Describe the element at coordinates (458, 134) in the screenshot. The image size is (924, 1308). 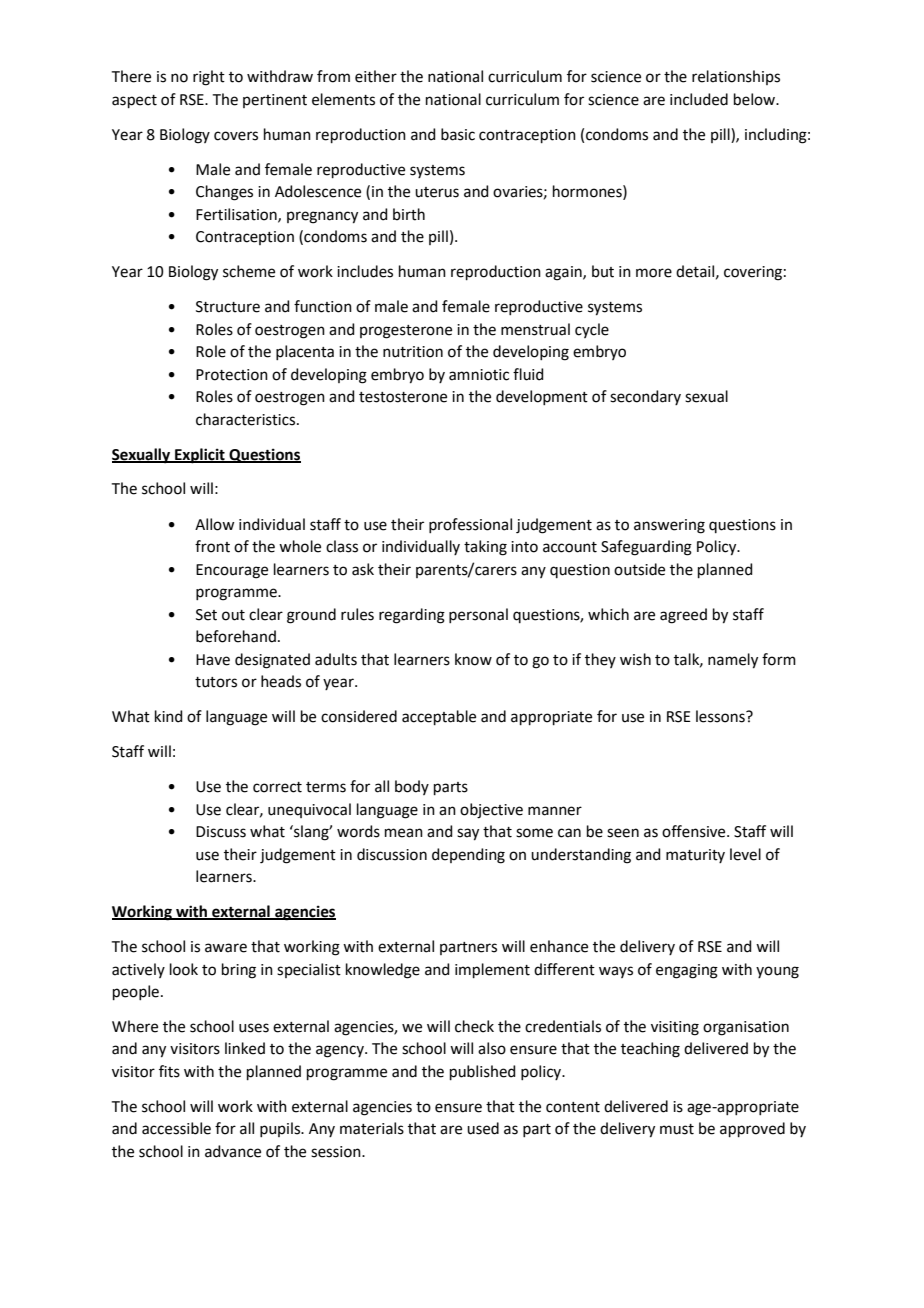
I see `basic` at that location.
